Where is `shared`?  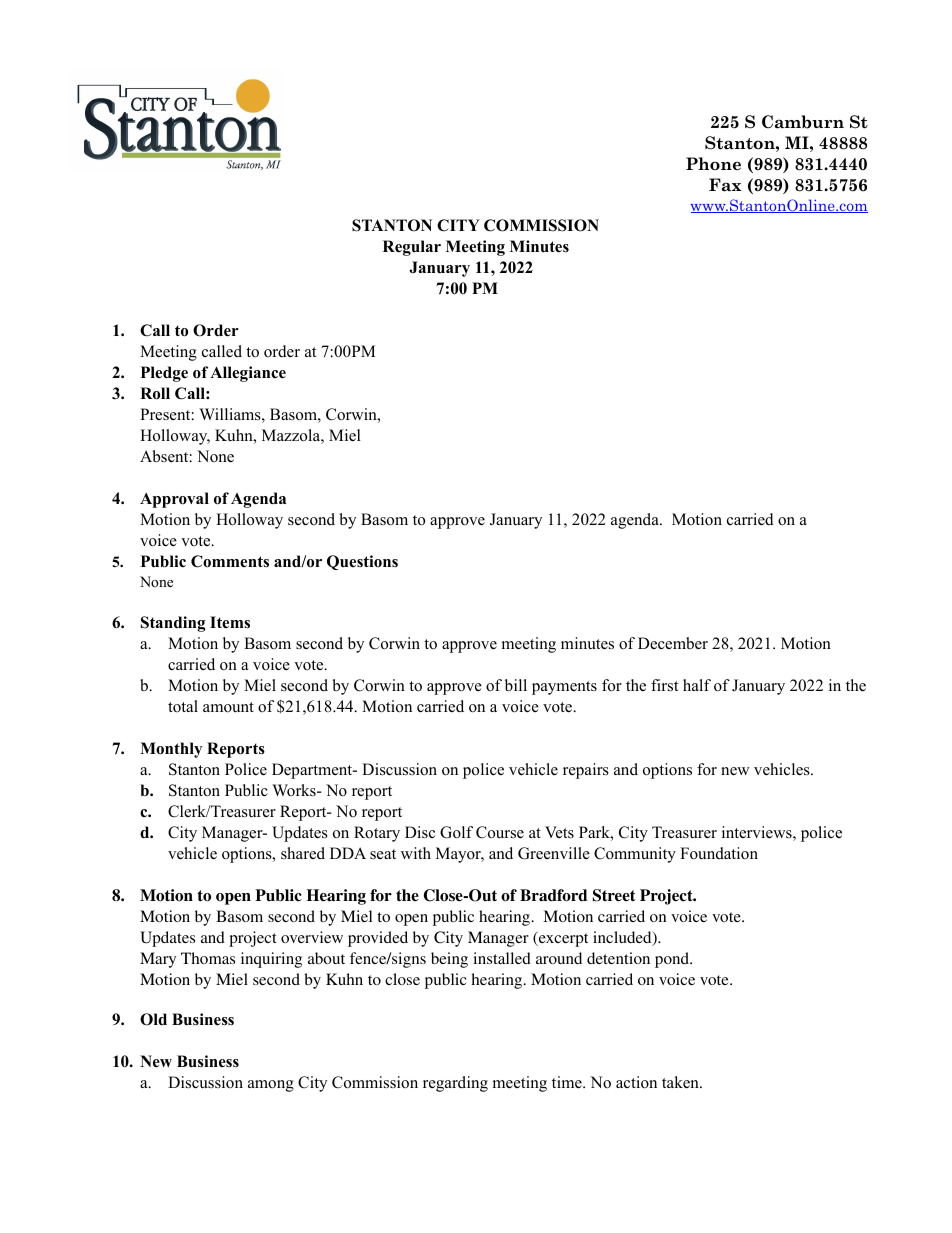
shared is located at coordinates (303, 853).
